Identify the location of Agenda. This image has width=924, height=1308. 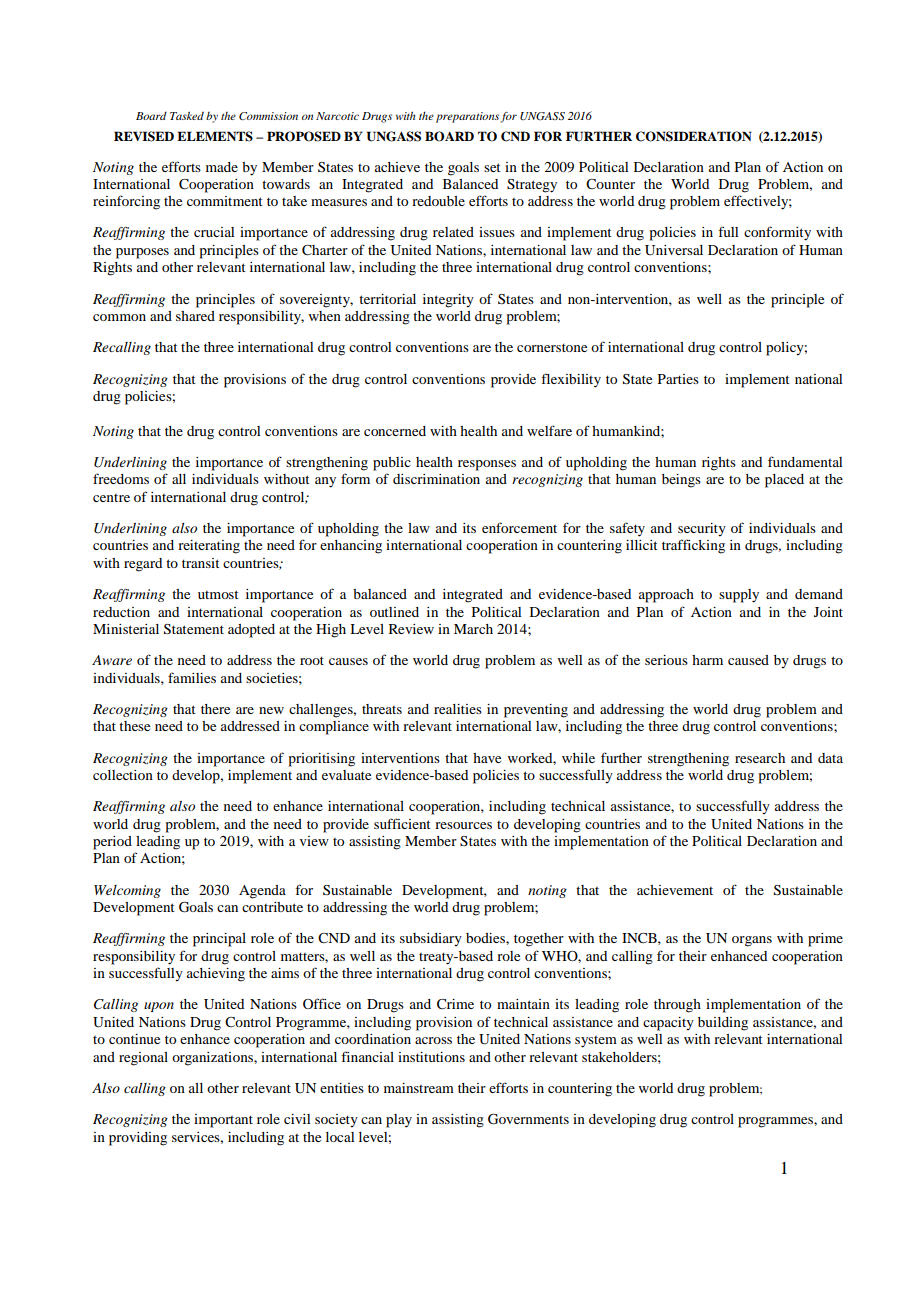
(262, 892).
